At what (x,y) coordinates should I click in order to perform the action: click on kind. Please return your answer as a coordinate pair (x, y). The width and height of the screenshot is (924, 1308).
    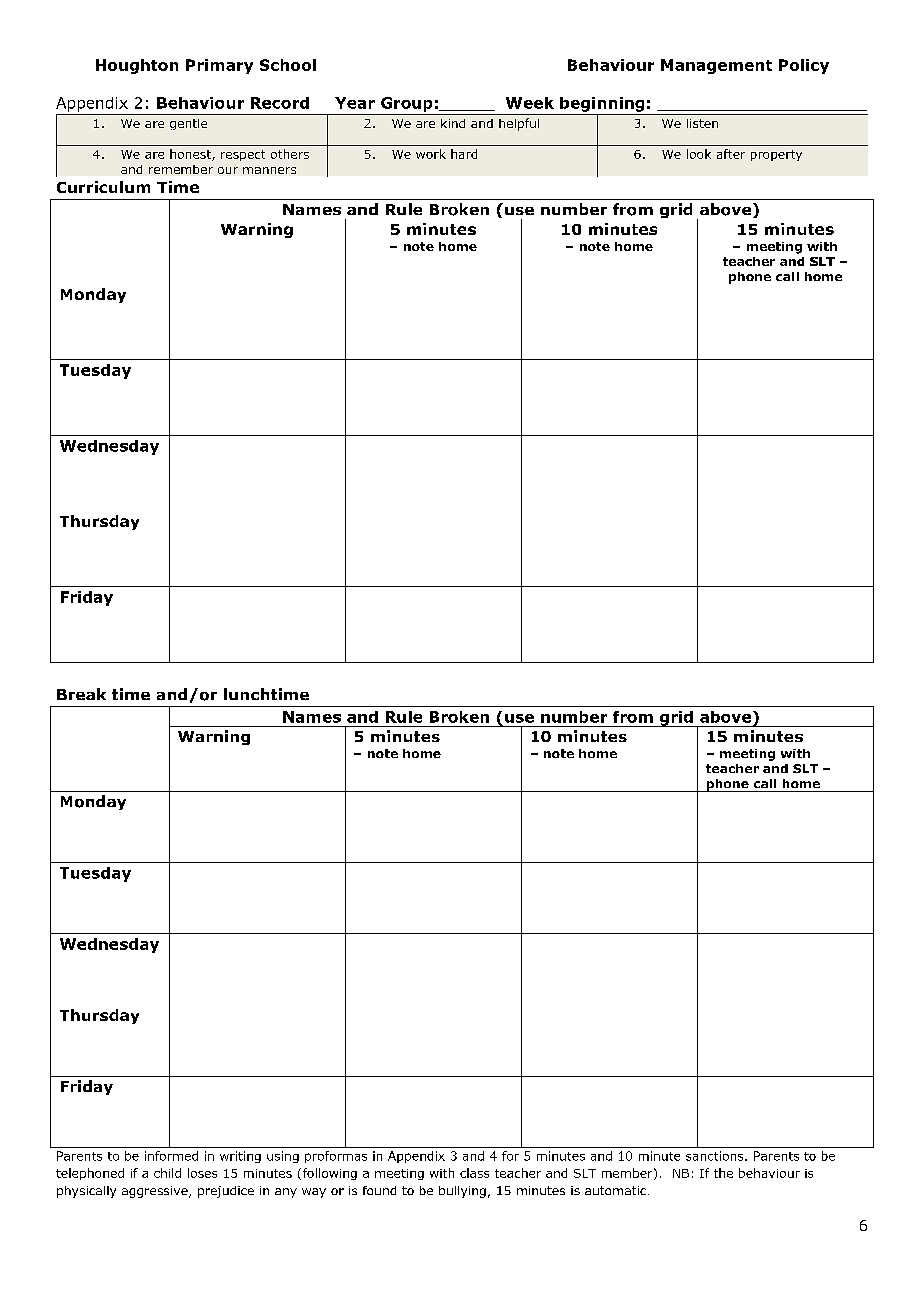
    Looking at the image, I should click on (453, 123).
